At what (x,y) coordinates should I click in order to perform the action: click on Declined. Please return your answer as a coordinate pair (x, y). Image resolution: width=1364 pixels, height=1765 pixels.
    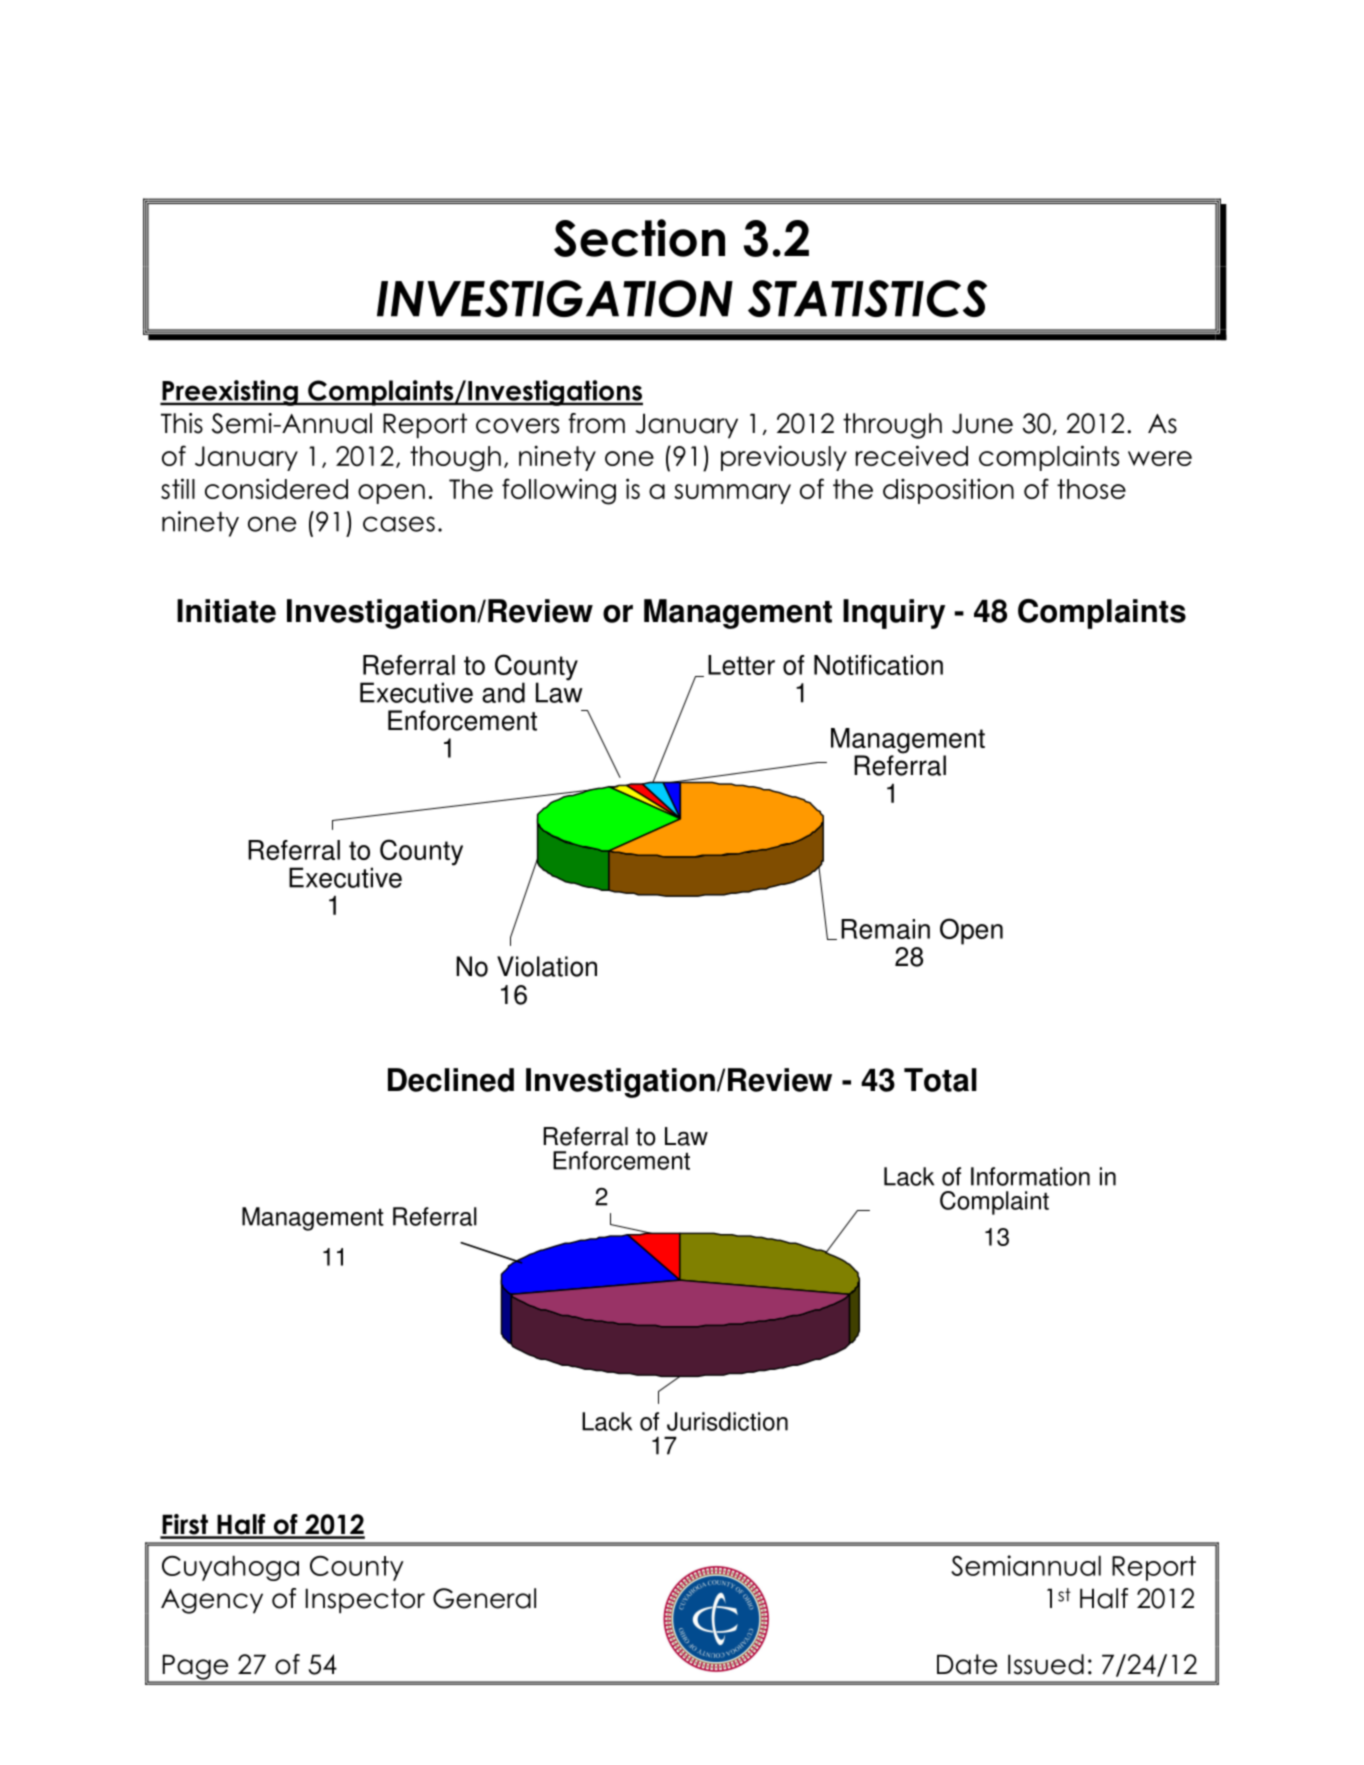
    Looking at the image, I should click on (451, 1080).
